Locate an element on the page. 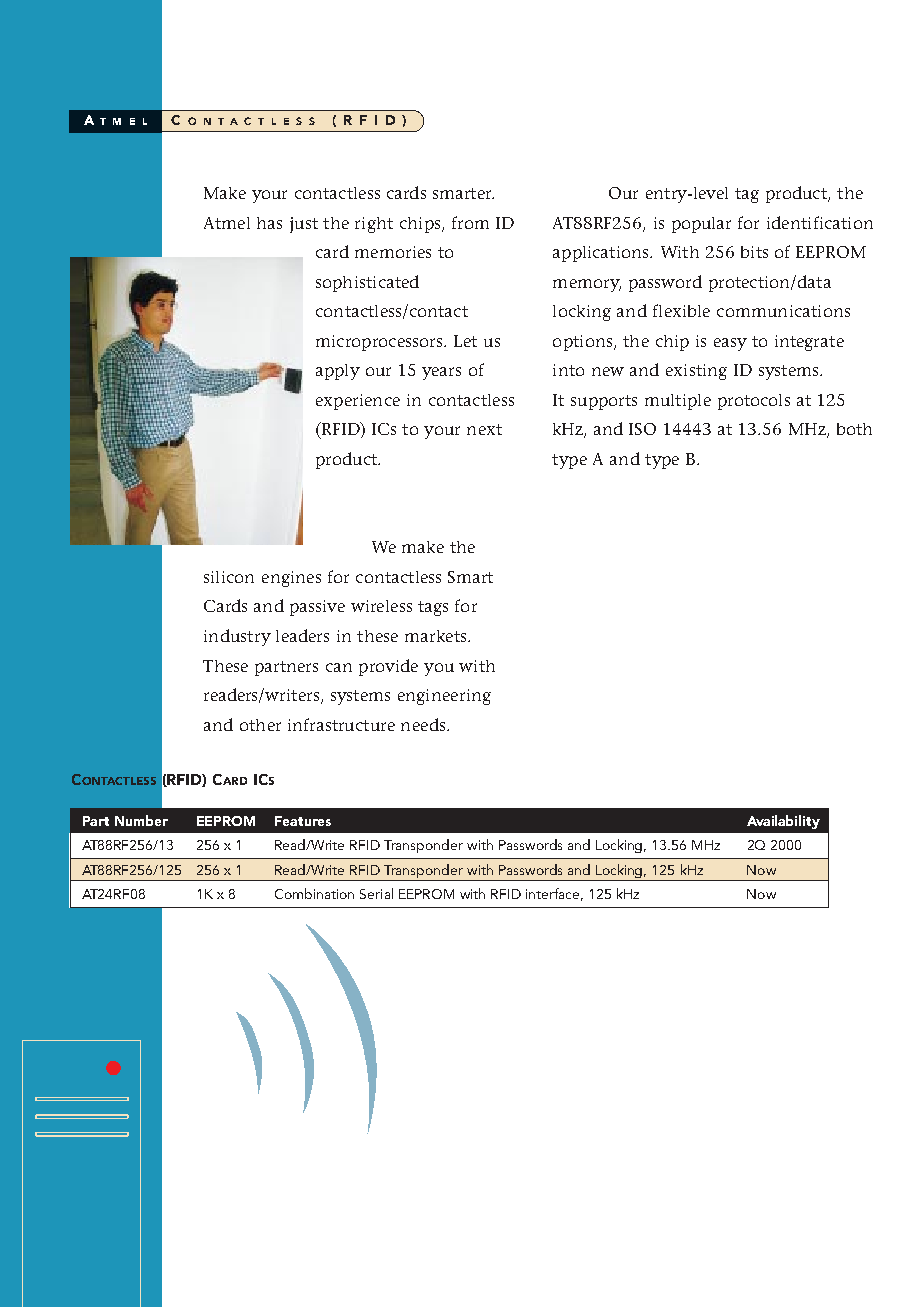 This image has width=924, height=1307. Combination is located at coordinates (314, 893).
